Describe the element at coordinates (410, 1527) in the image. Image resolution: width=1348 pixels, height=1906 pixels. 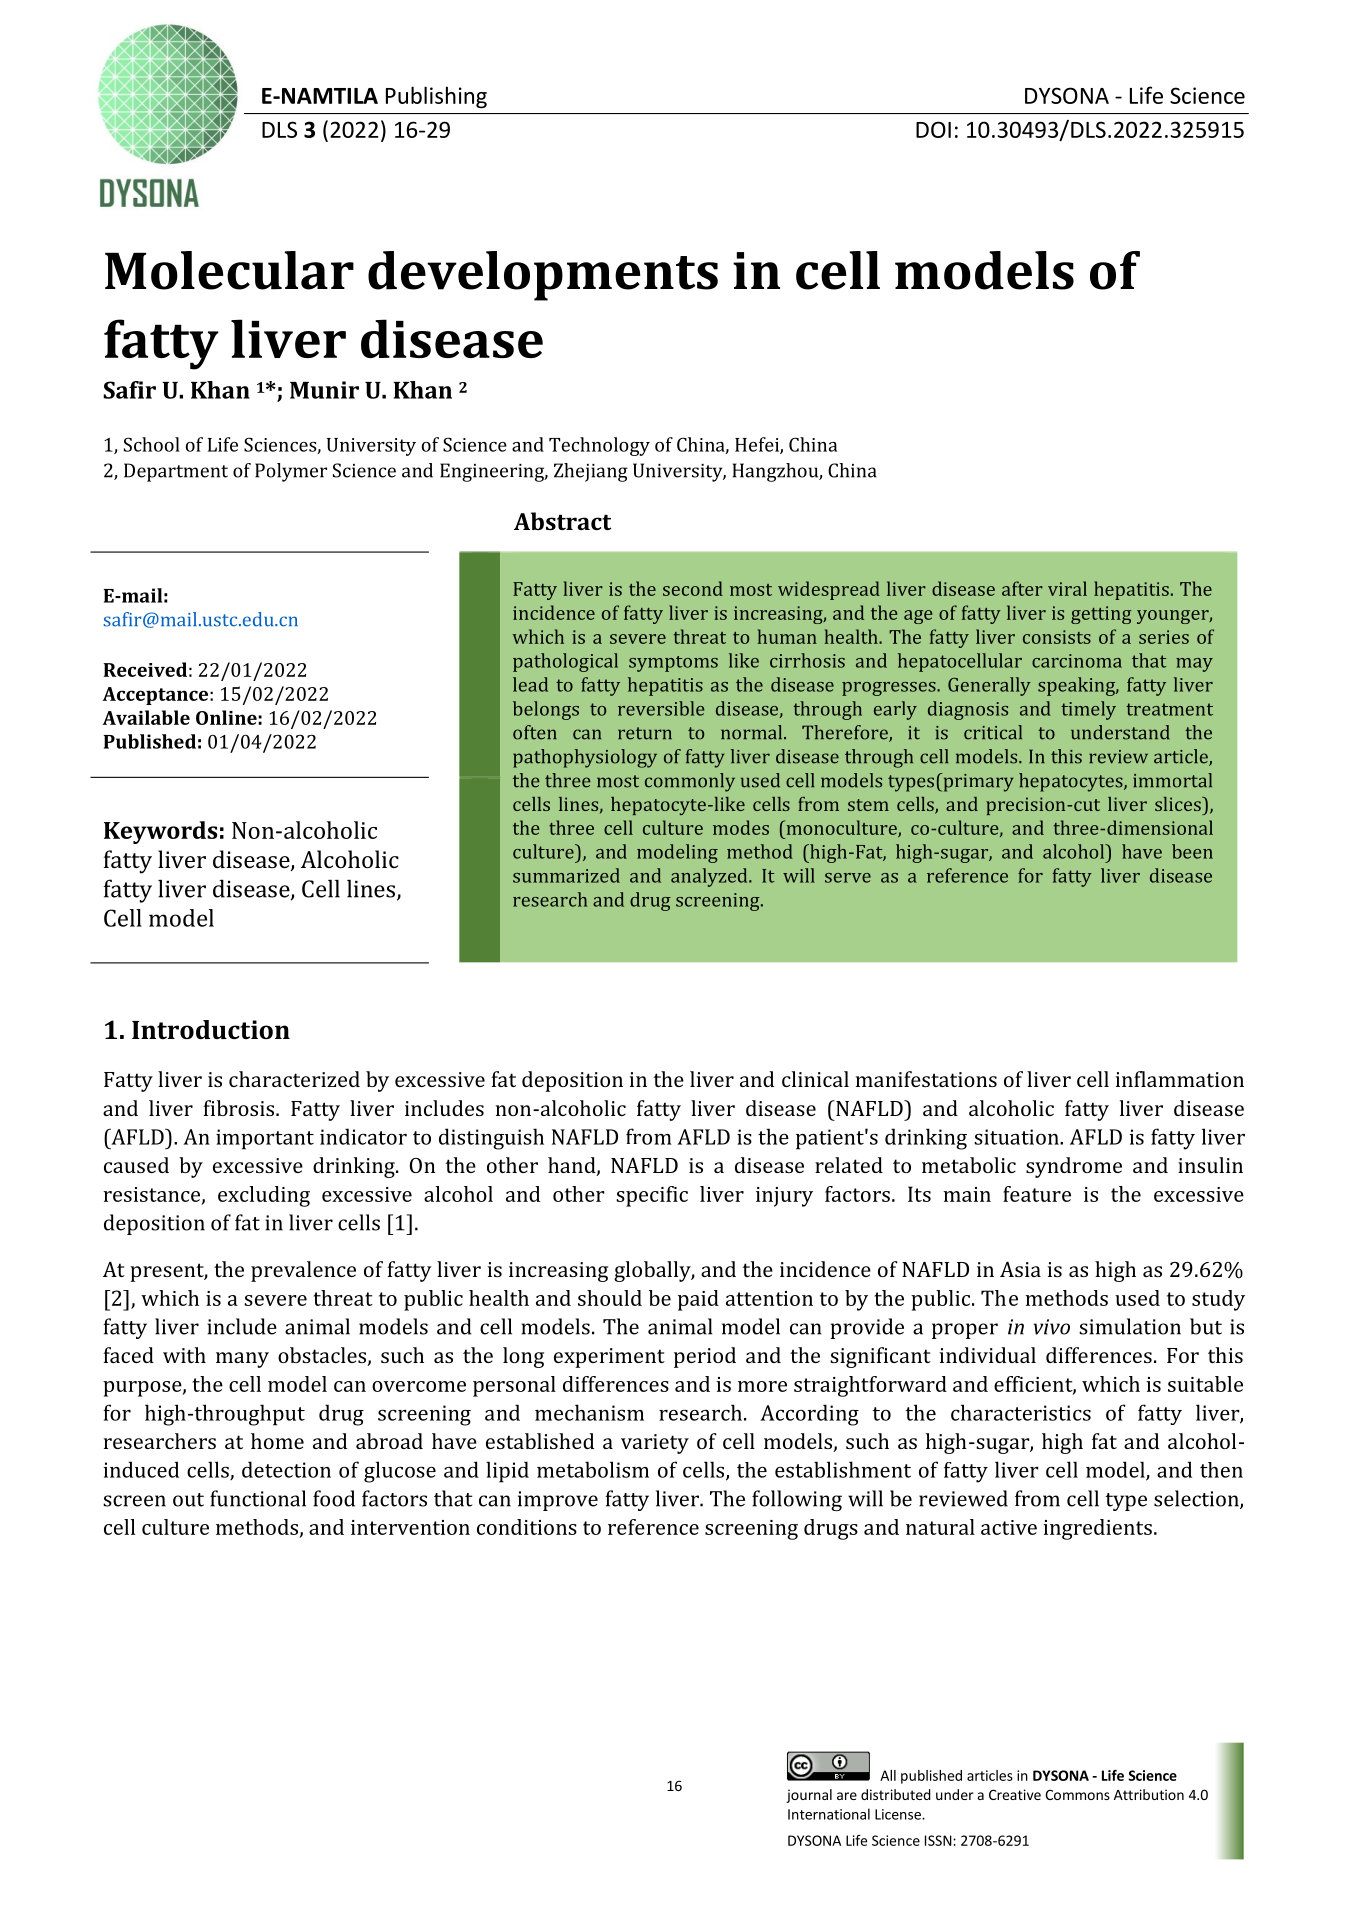
I see `intervention` at that location.
